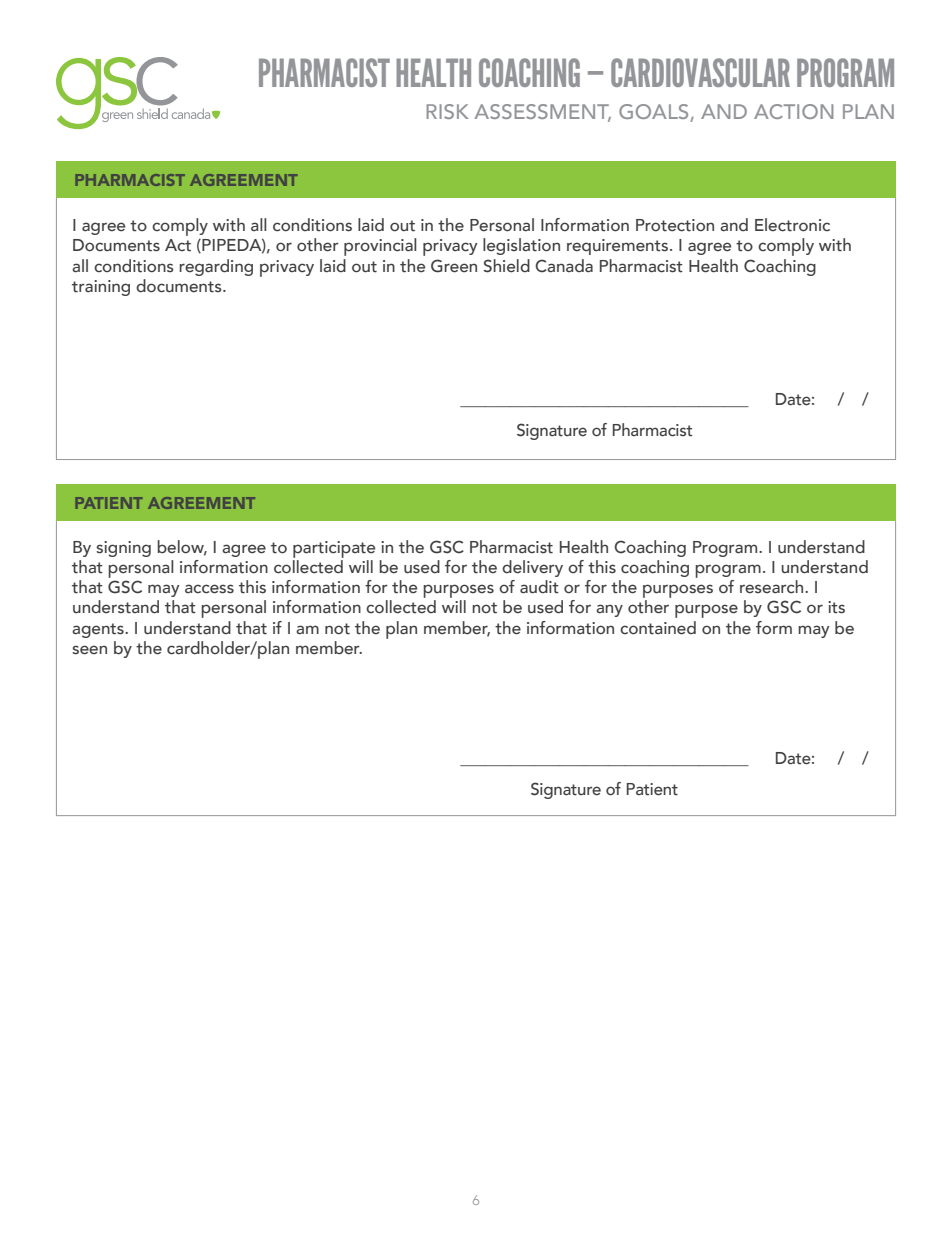 The width and height of the screenshot is (952, 1233). What do you see at coordinates (447, 111) in the screenshot?
I see `RISK` at bounding box center [447, 111].
